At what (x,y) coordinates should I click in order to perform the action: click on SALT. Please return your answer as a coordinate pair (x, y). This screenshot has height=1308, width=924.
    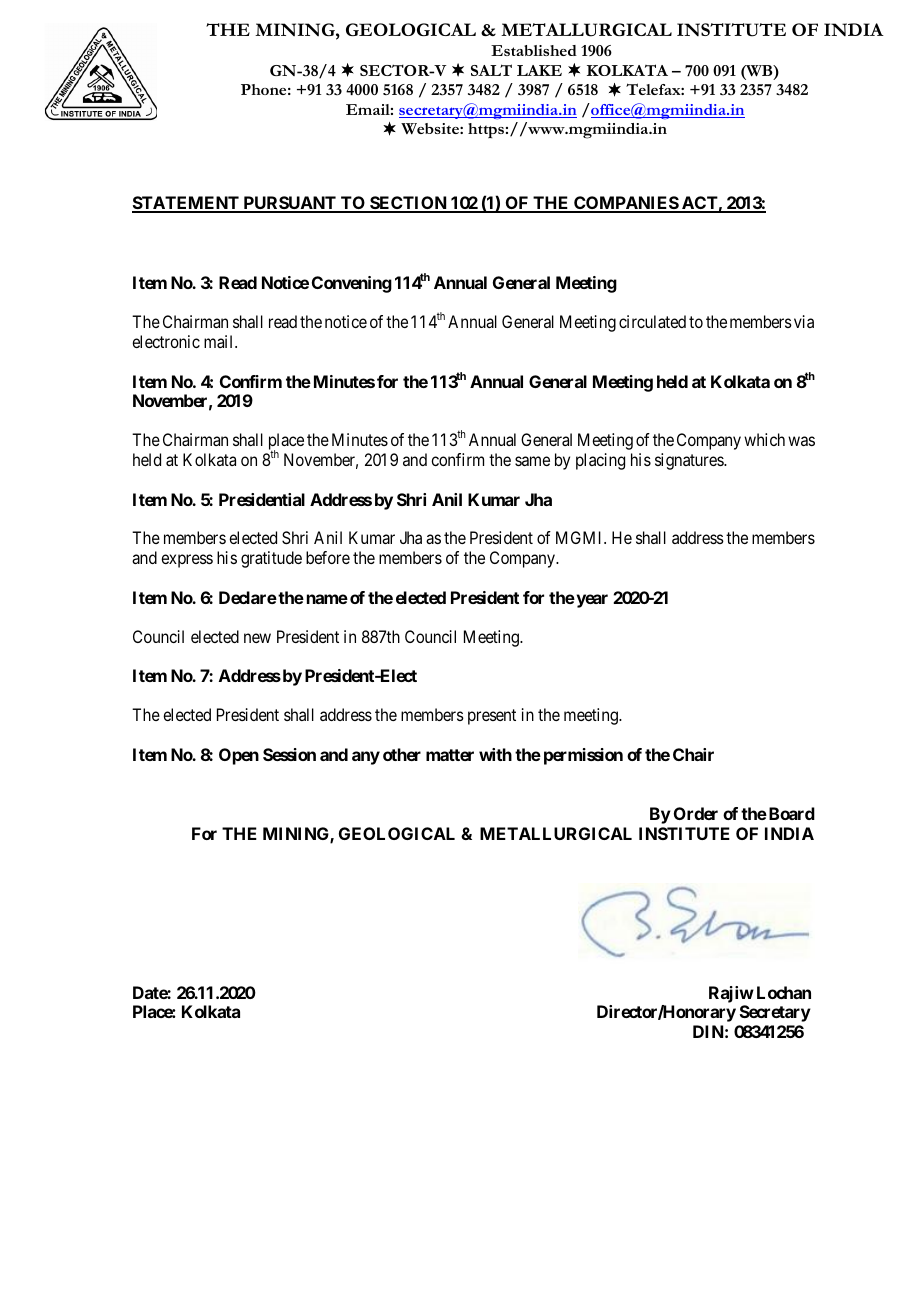
    Looking at the image, I should click on (491, 70).
